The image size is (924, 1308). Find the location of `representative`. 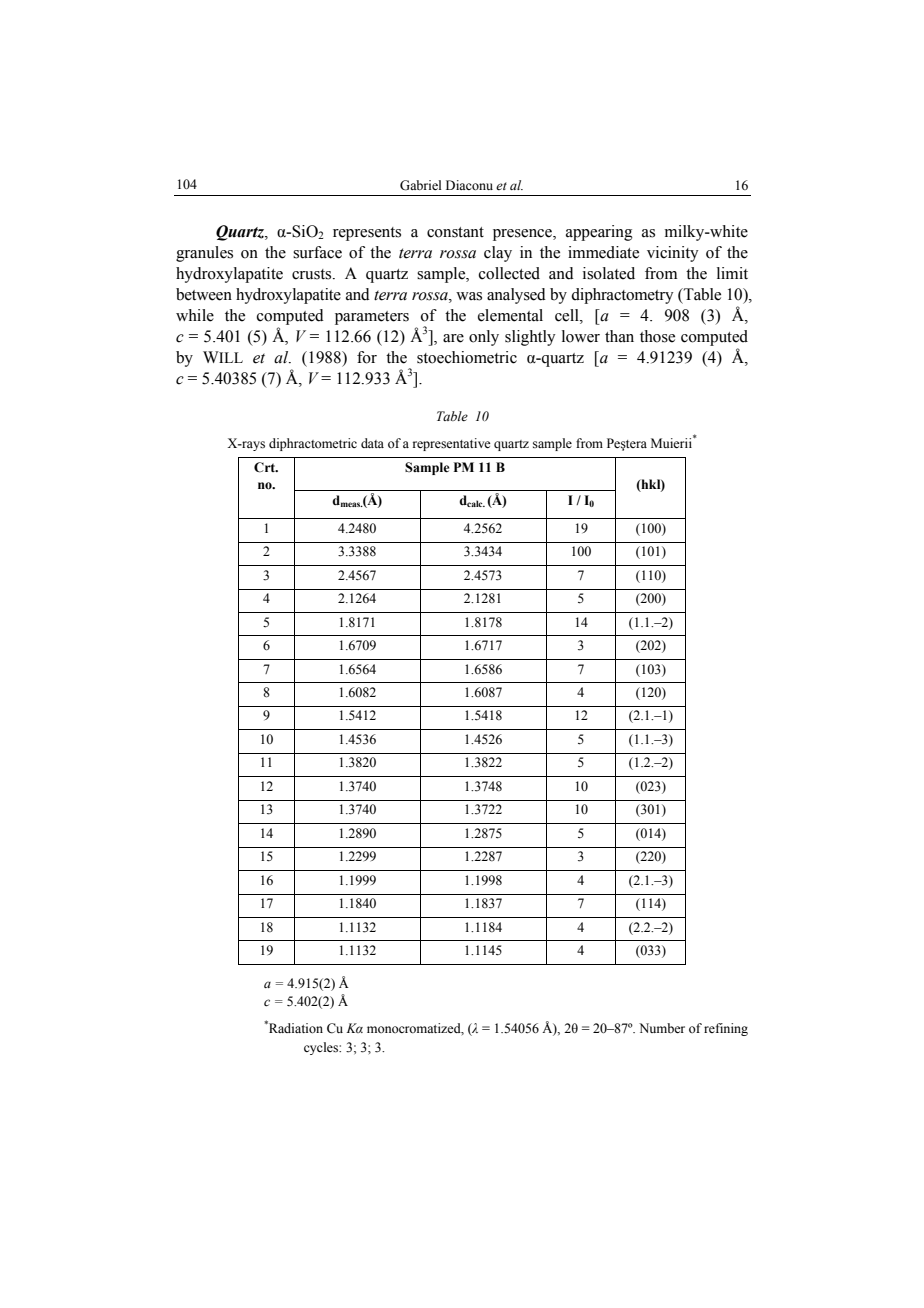

representative is located at coordinates (452, 444).
